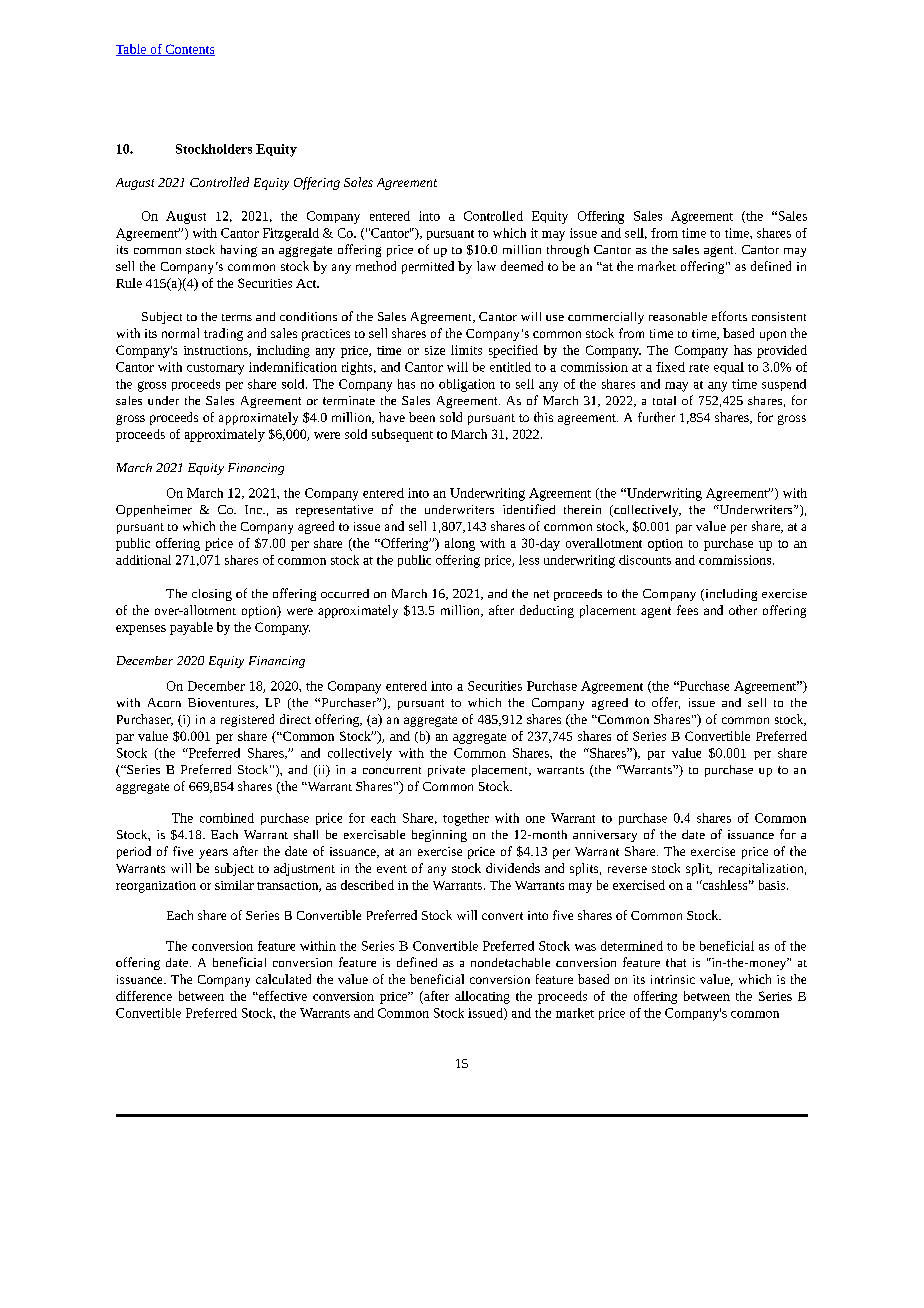  Describe the element at coordinates (486, 266) in the image. I see `law` at that location.
